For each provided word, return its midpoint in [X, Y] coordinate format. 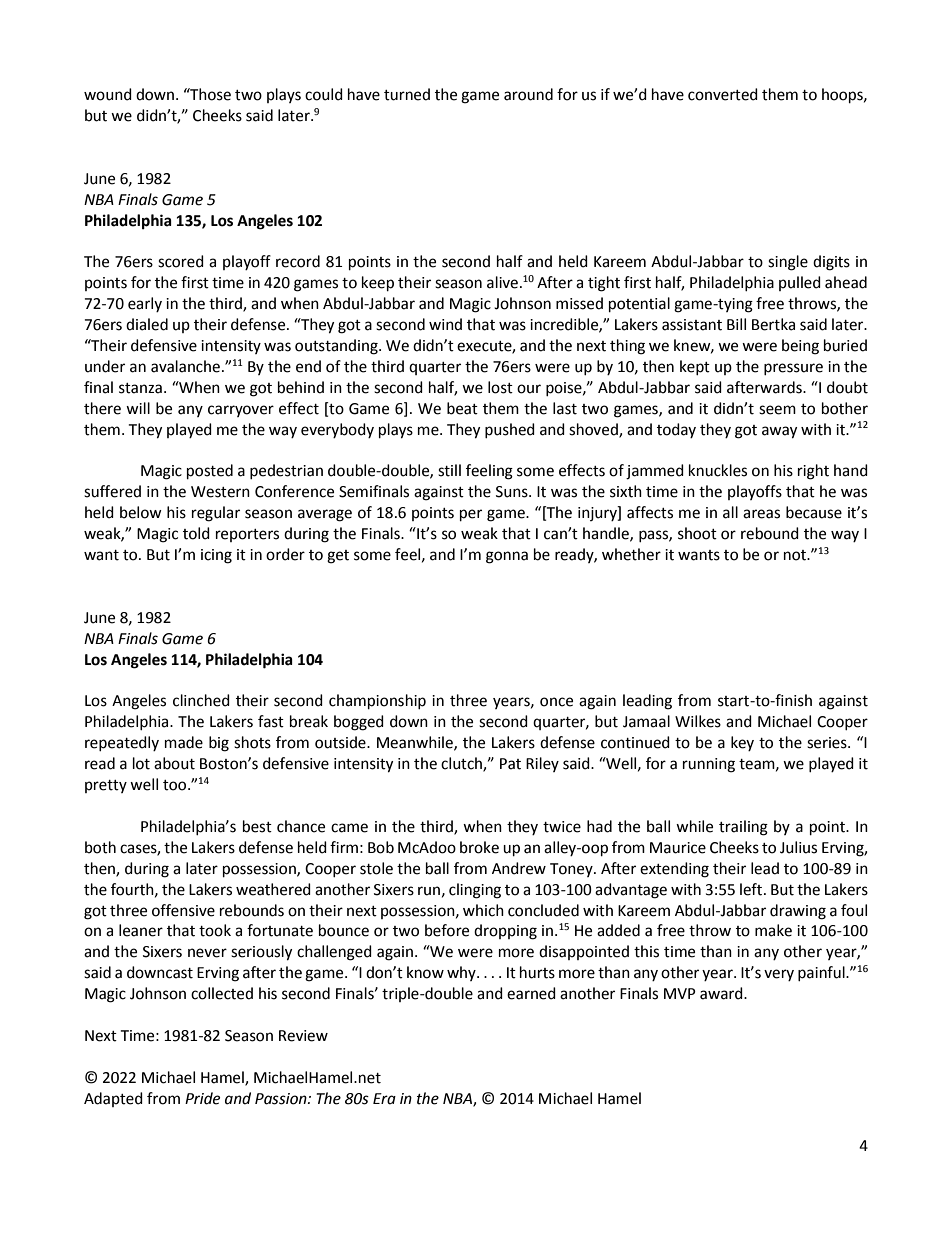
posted [210, 472]
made [184, 742]
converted [723, 94]
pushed [510, 430]
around [528, 94]
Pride [202, 1098]
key [742, 743]
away [779, 432]
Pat [510, 764]
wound [108, 94]
